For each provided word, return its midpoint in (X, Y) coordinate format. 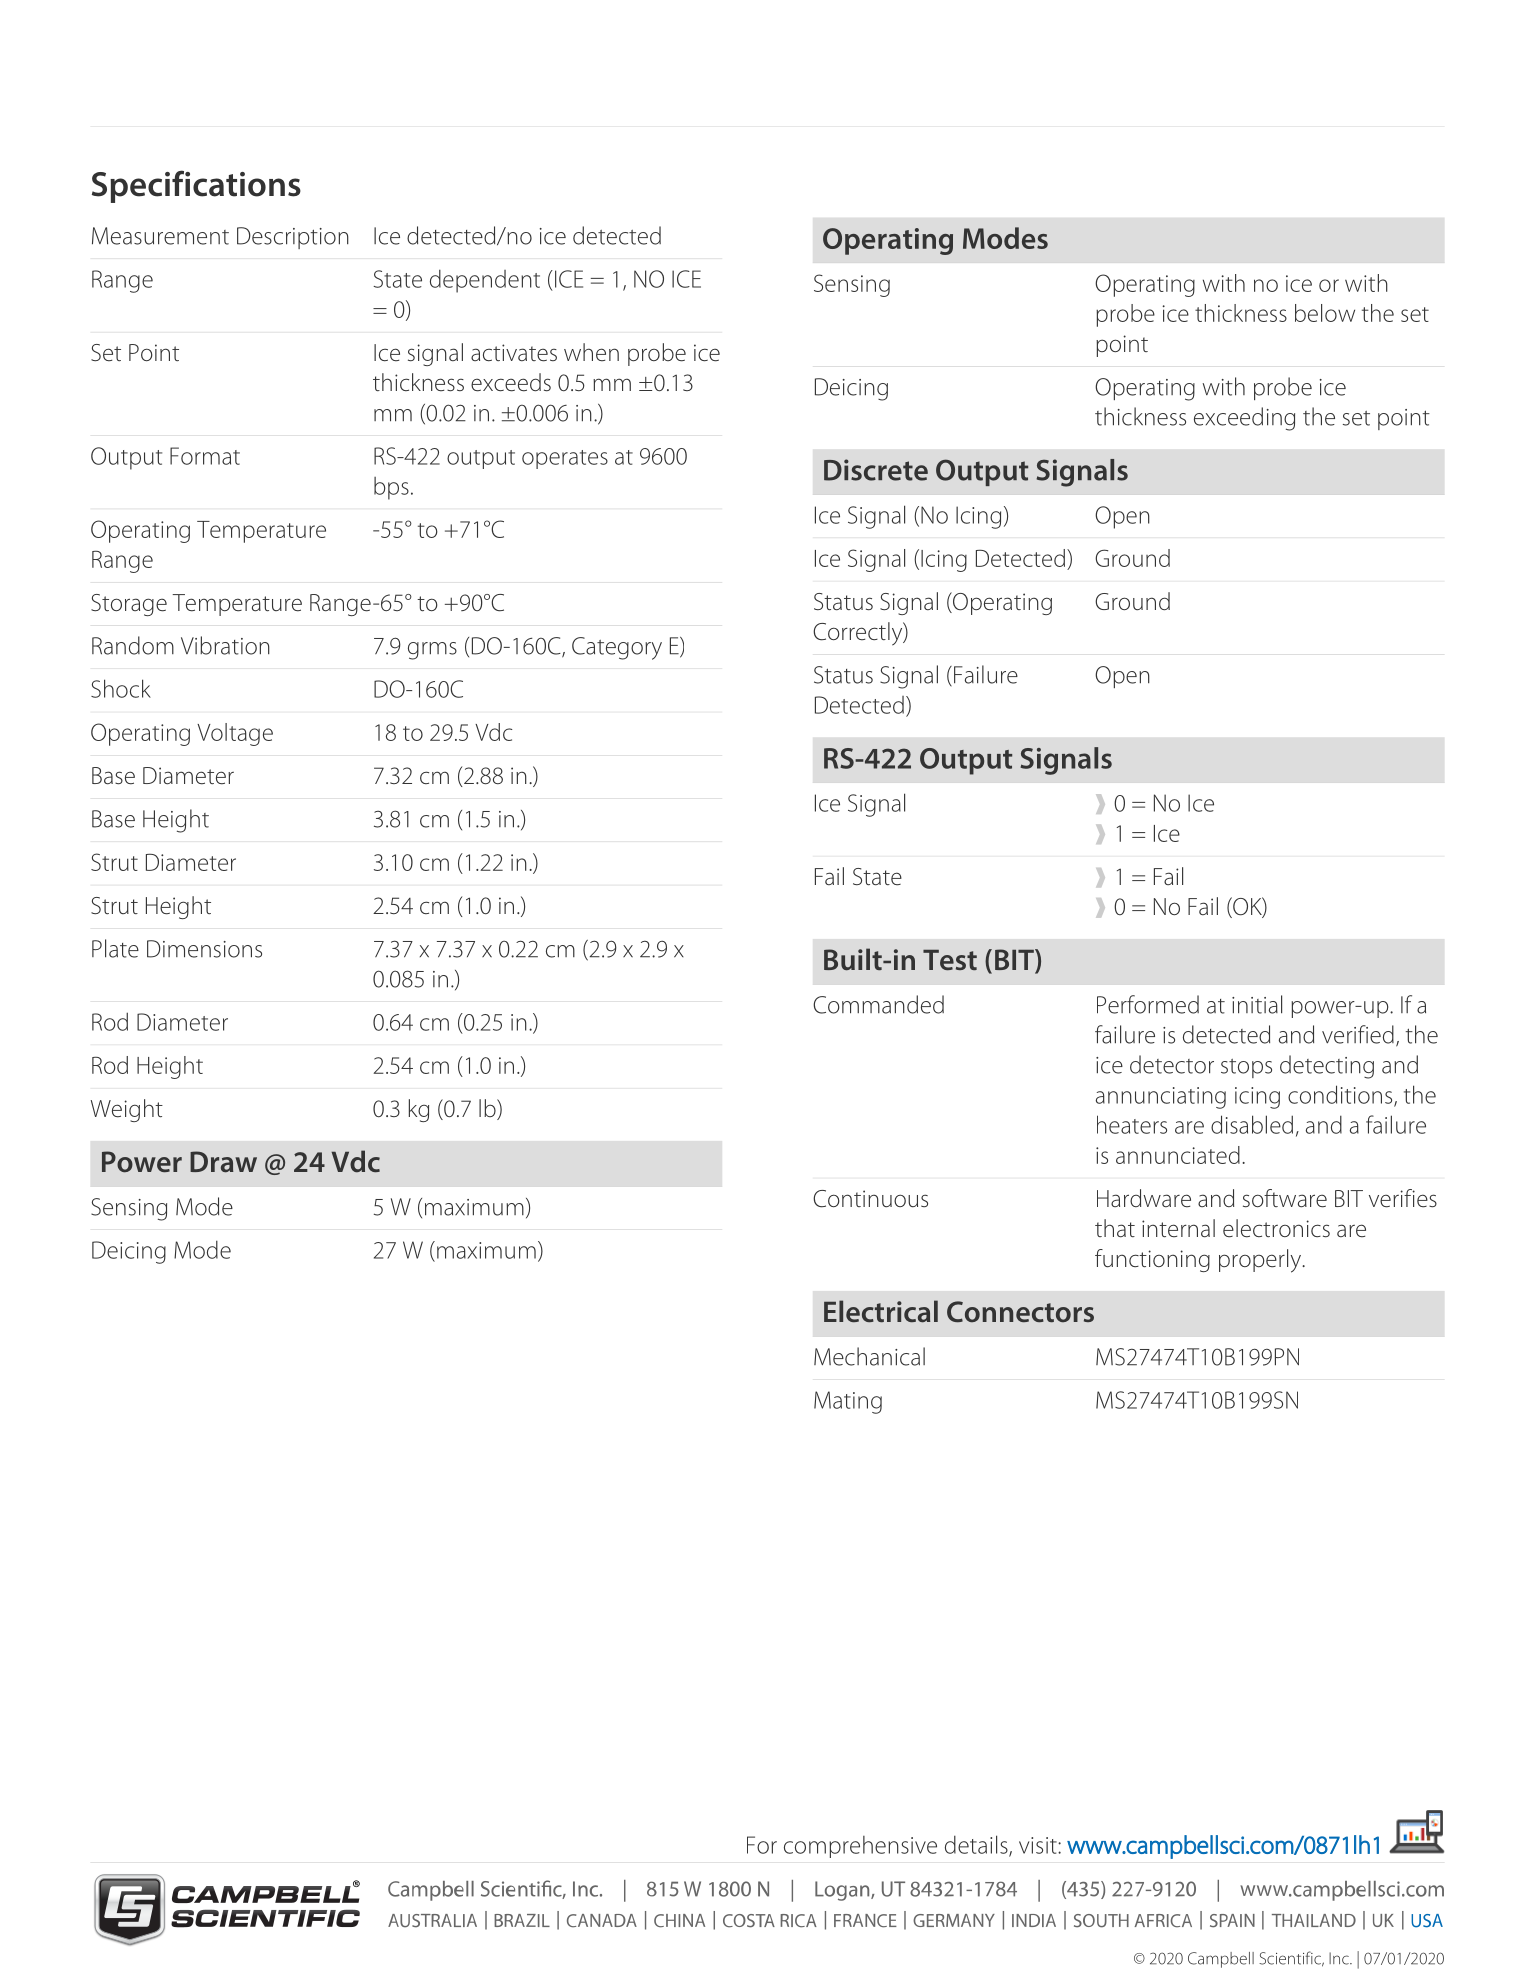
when (591, 352)
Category (617, 648)
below (1325, 313)
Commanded (878, 1004)
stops (1246, 1068)
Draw (223, 1162)
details (977, 1845)
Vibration (225, 645)
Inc (1340, 1958)
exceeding (1244, 419)
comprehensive (860, 1847)
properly (1261, 1261)
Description (293, 238)
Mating (848, 1402)
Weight (127, 1110)
